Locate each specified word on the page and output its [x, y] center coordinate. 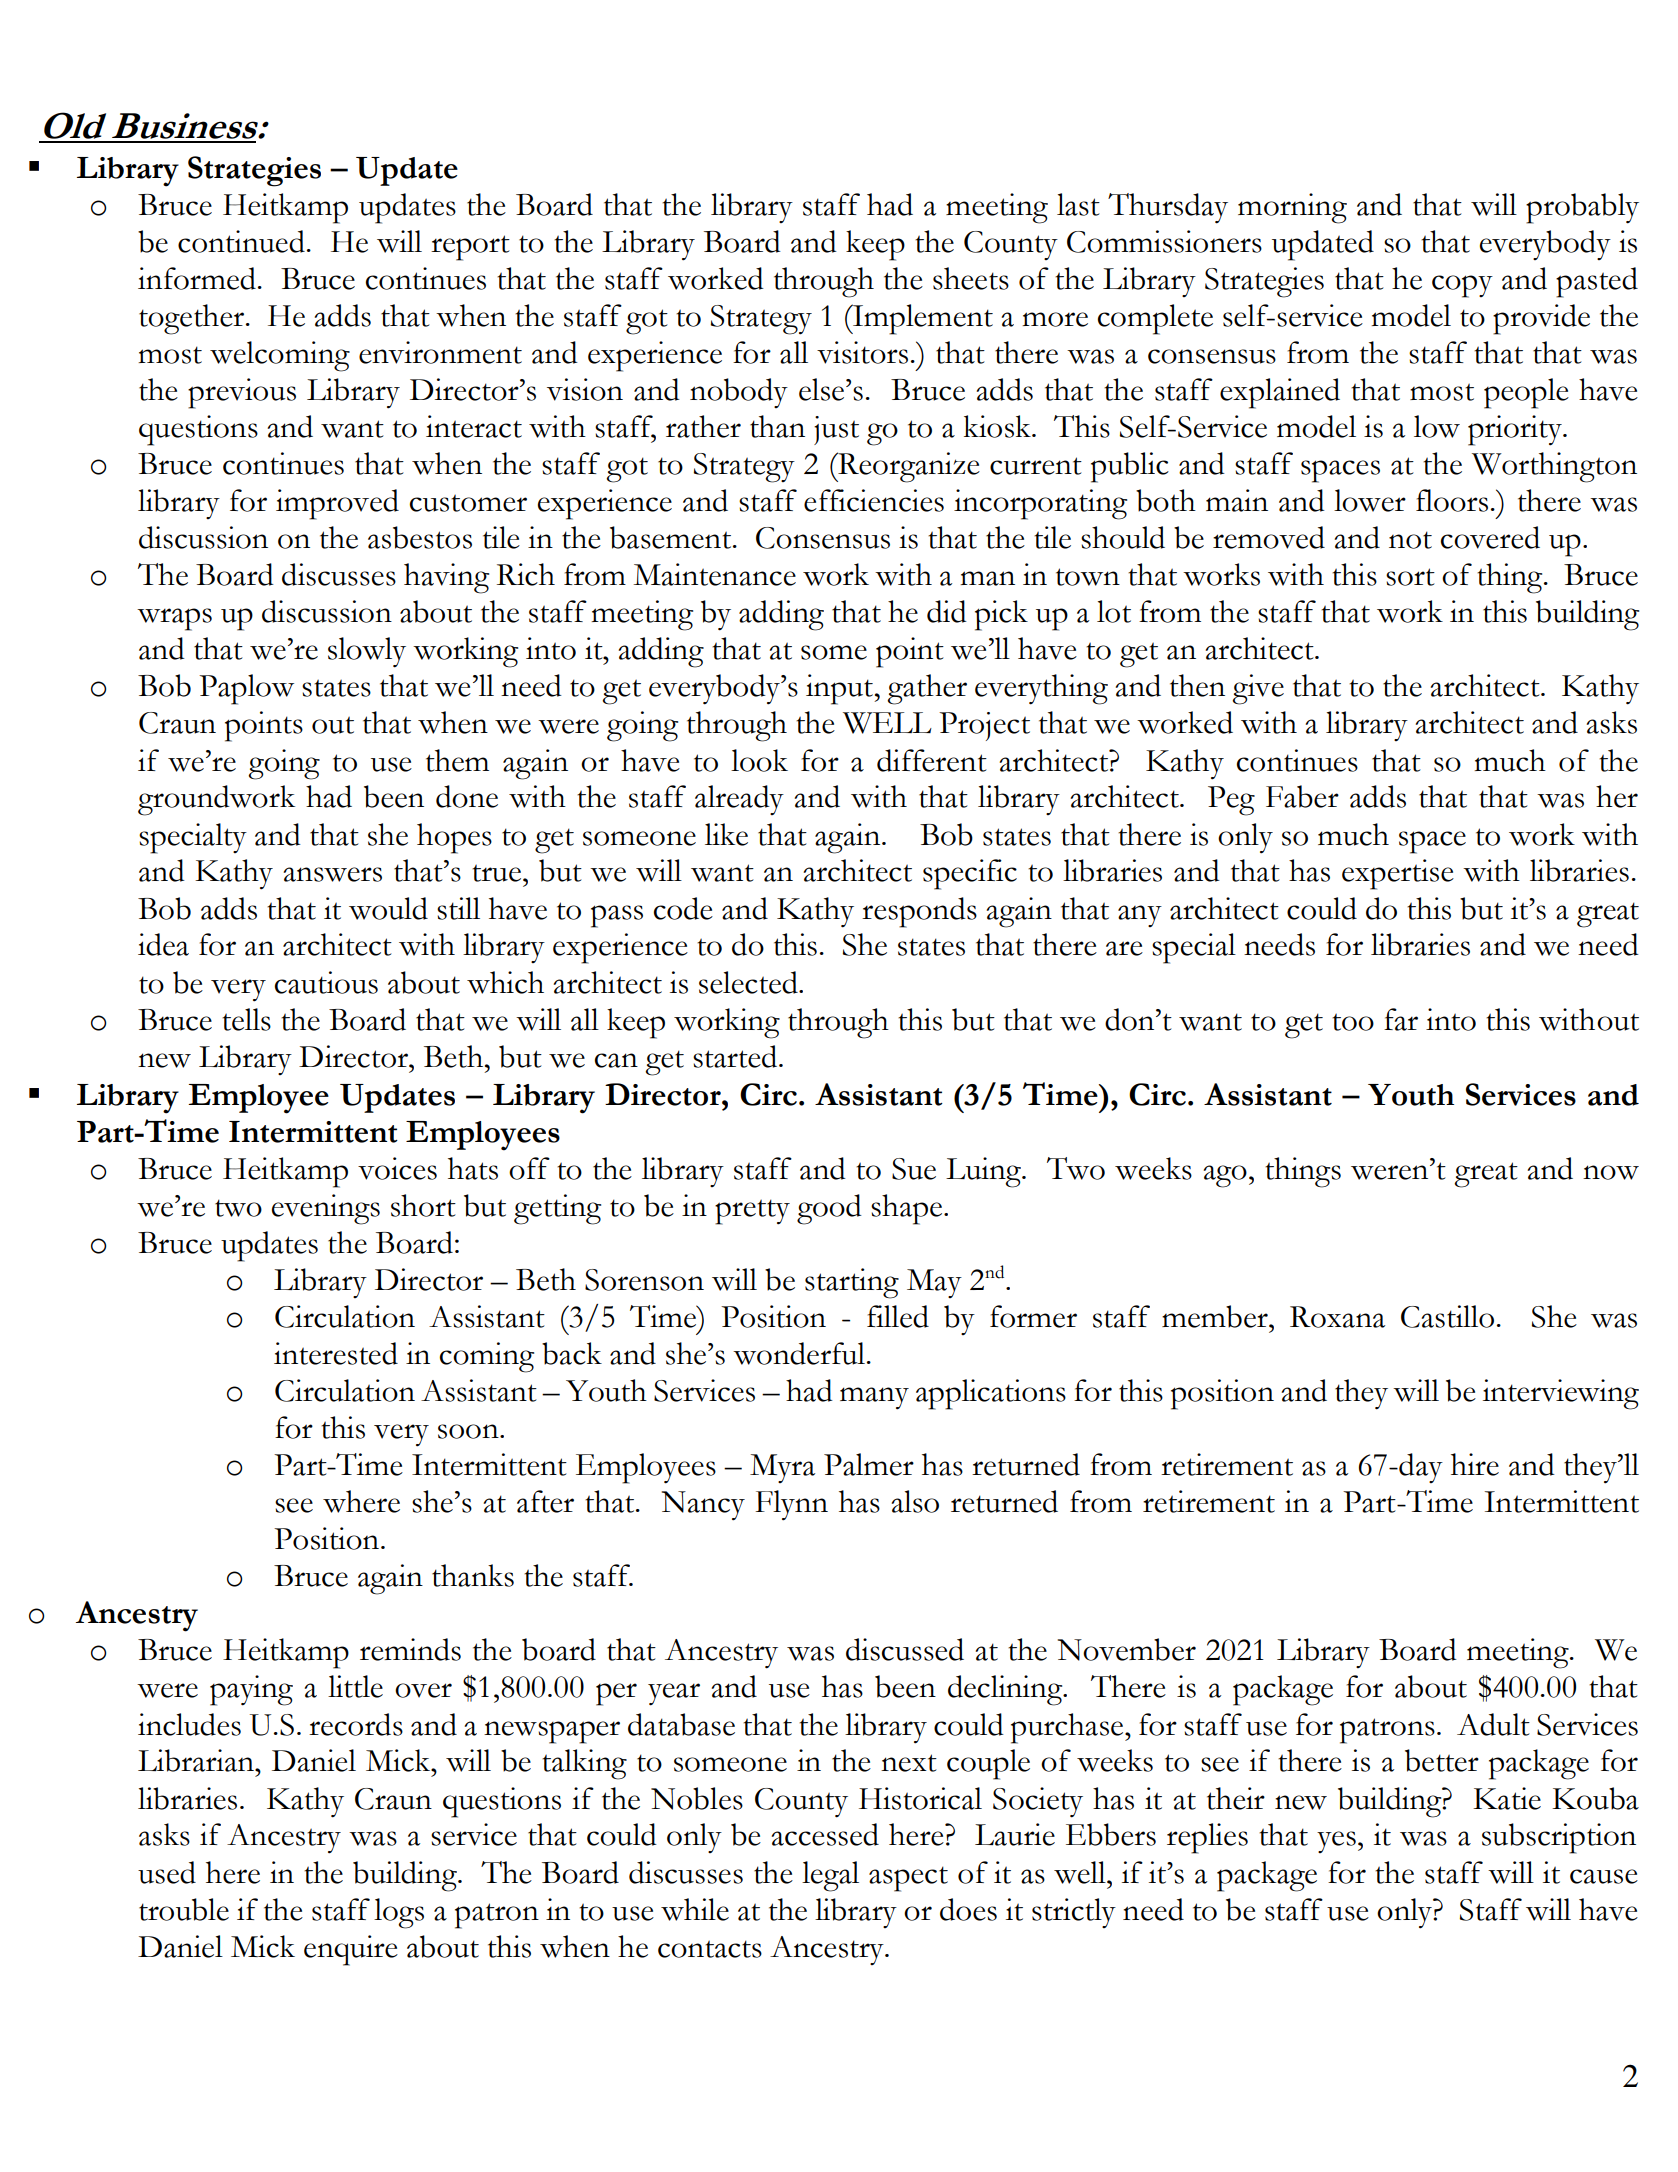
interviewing [1561, 1394]
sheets [971, 278]
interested [336, 1353]
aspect [908, 1879]
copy [1462, 286]
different [932, 760]
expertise [1398, 874]
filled [898, 1316]
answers [332, 874]
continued [241, 241]
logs [399, 1913]
